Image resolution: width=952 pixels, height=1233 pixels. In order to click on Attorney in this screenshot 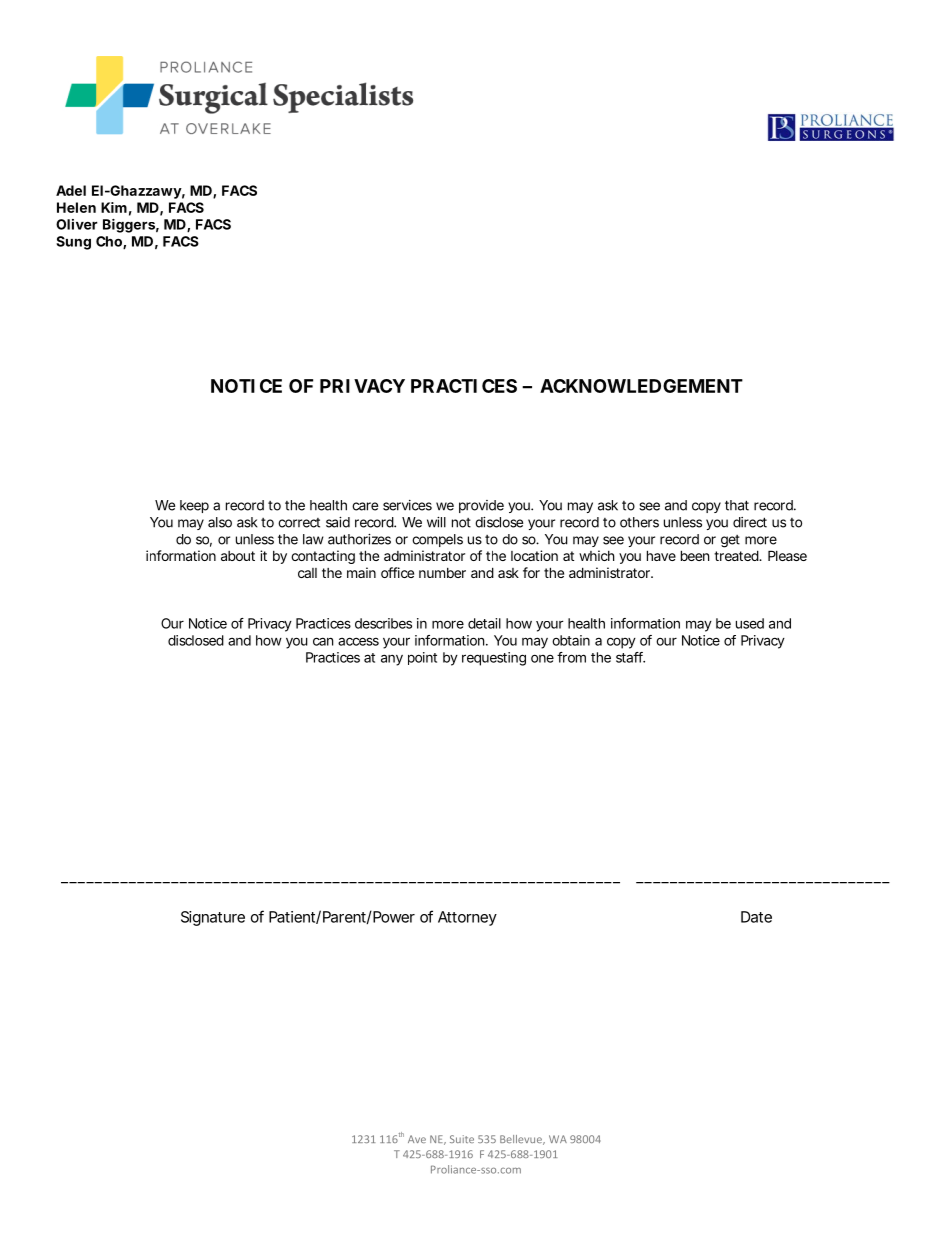, I will do `click(467, 918)`.
